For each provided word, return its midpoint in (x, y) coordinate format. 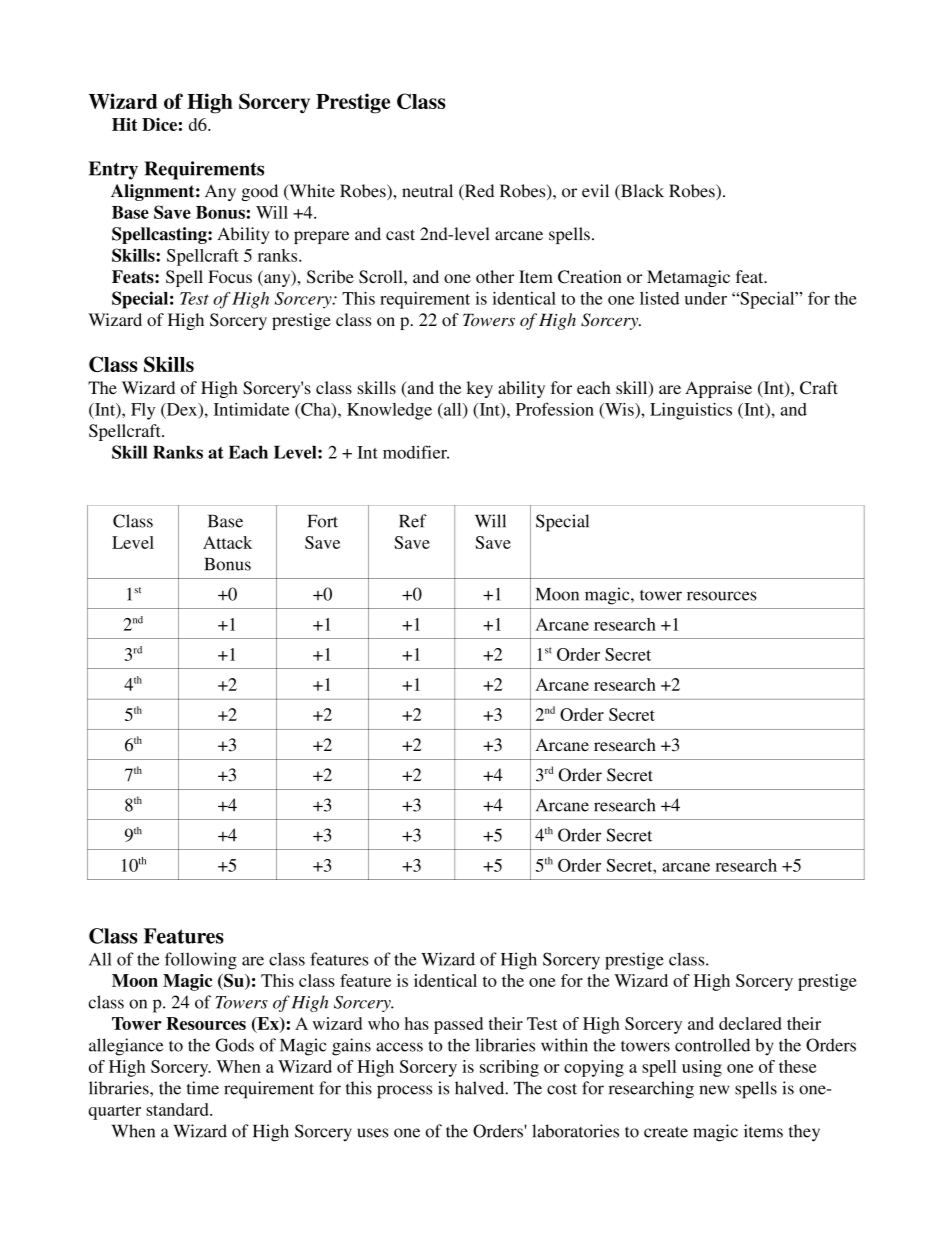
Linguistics (691, 411)
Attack (227, 542)
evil (595, 191)
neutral (427, 191)
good (259, 192)
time (203, 1088)
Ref (413, 521)
